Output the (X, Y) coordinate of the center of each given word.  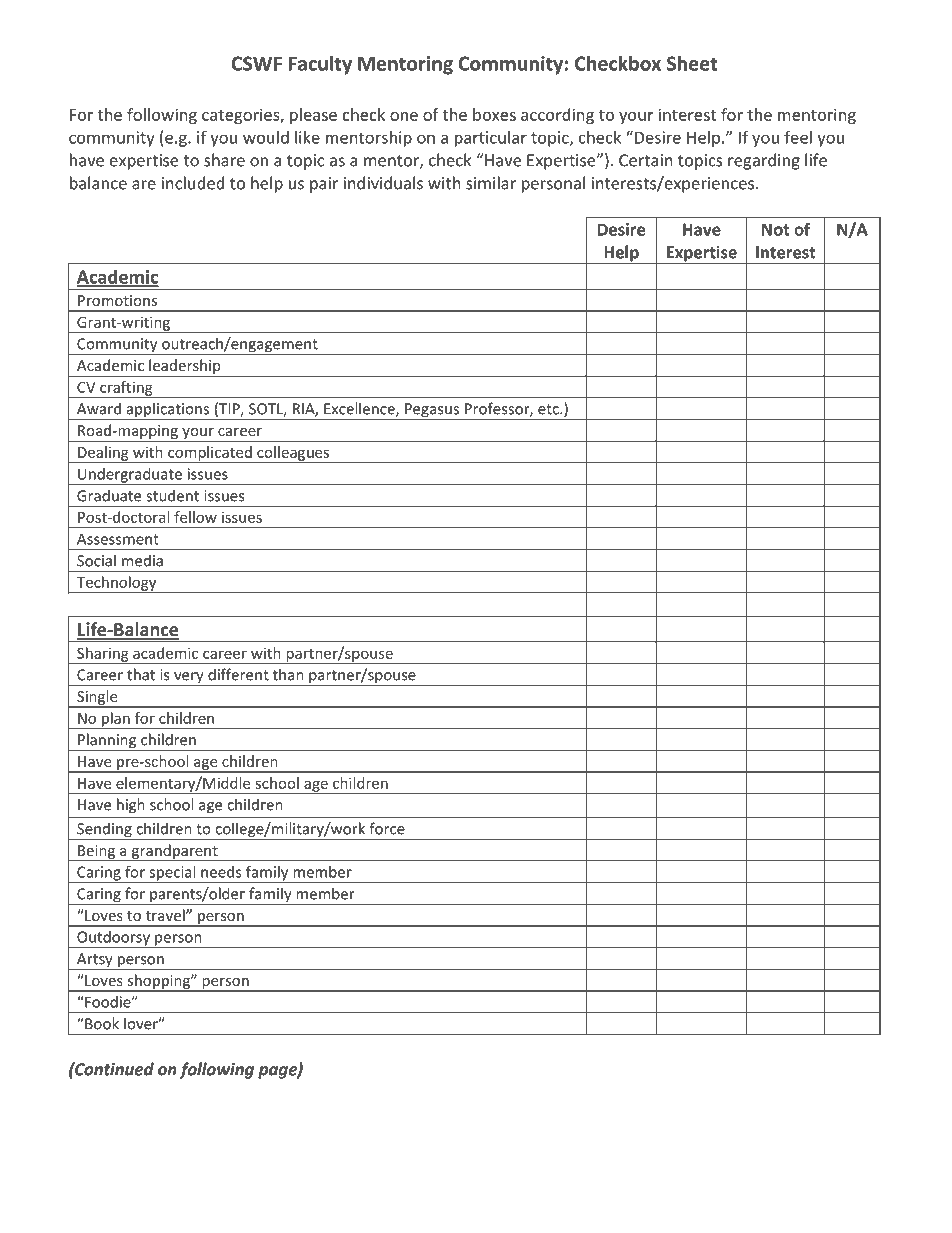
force (387, 828)
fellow (195, 517)
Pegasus (432, 411)
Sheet (692, 63)
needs (221, 872)
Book (101, 1023)
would (266, 137)
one (404, 116)
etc (549, 409)
